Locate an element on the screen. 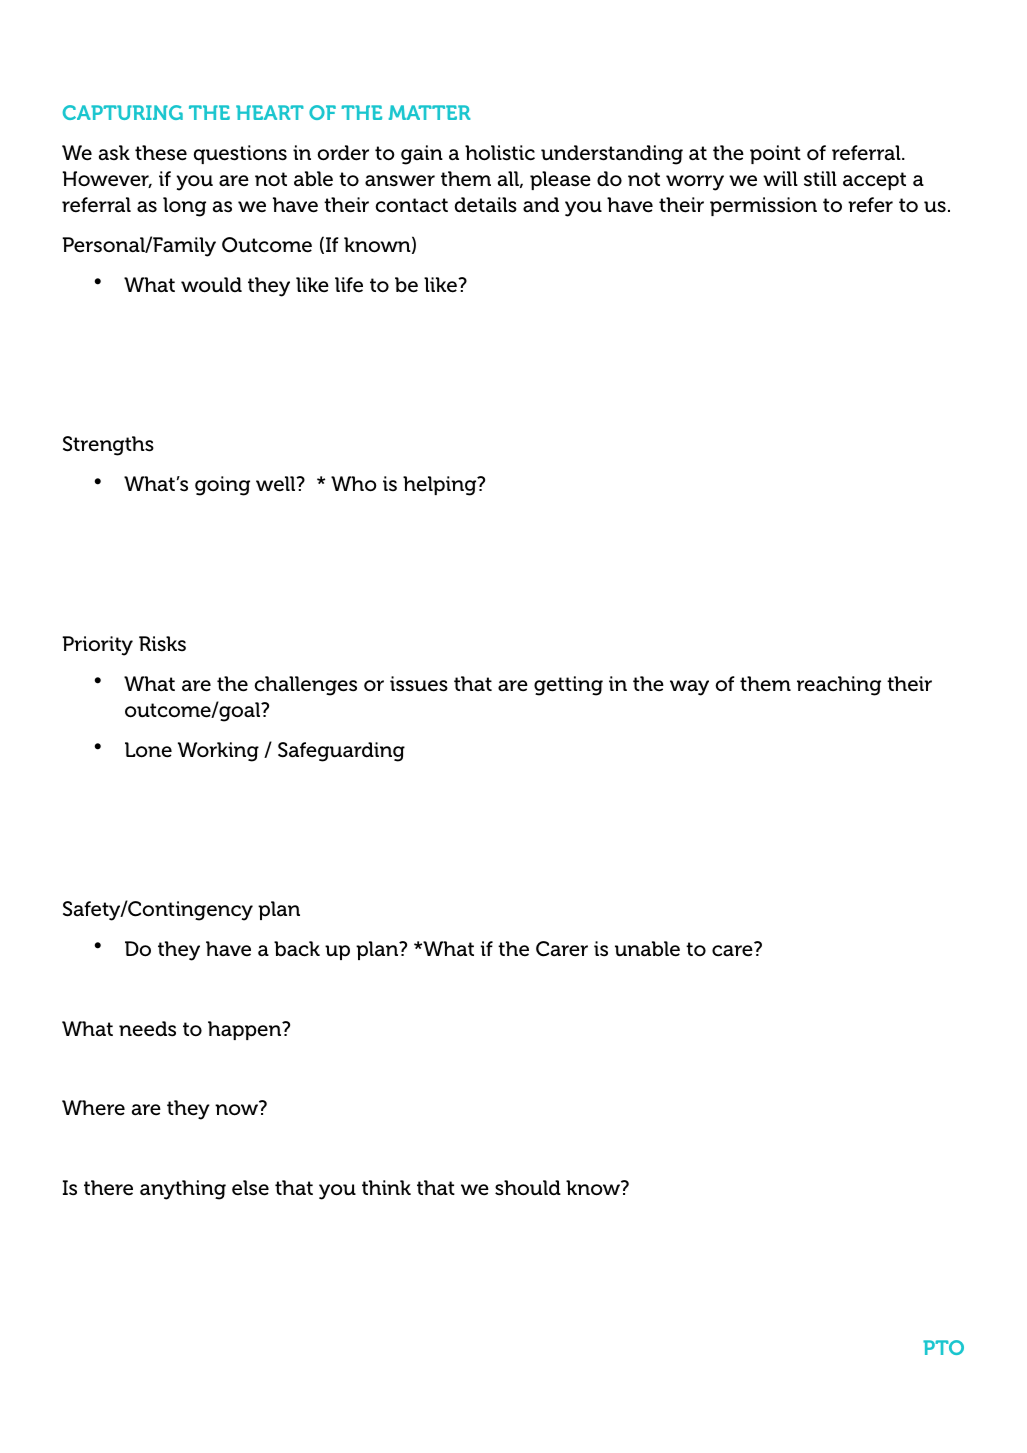  Working is located at coordinates (218, 752).
